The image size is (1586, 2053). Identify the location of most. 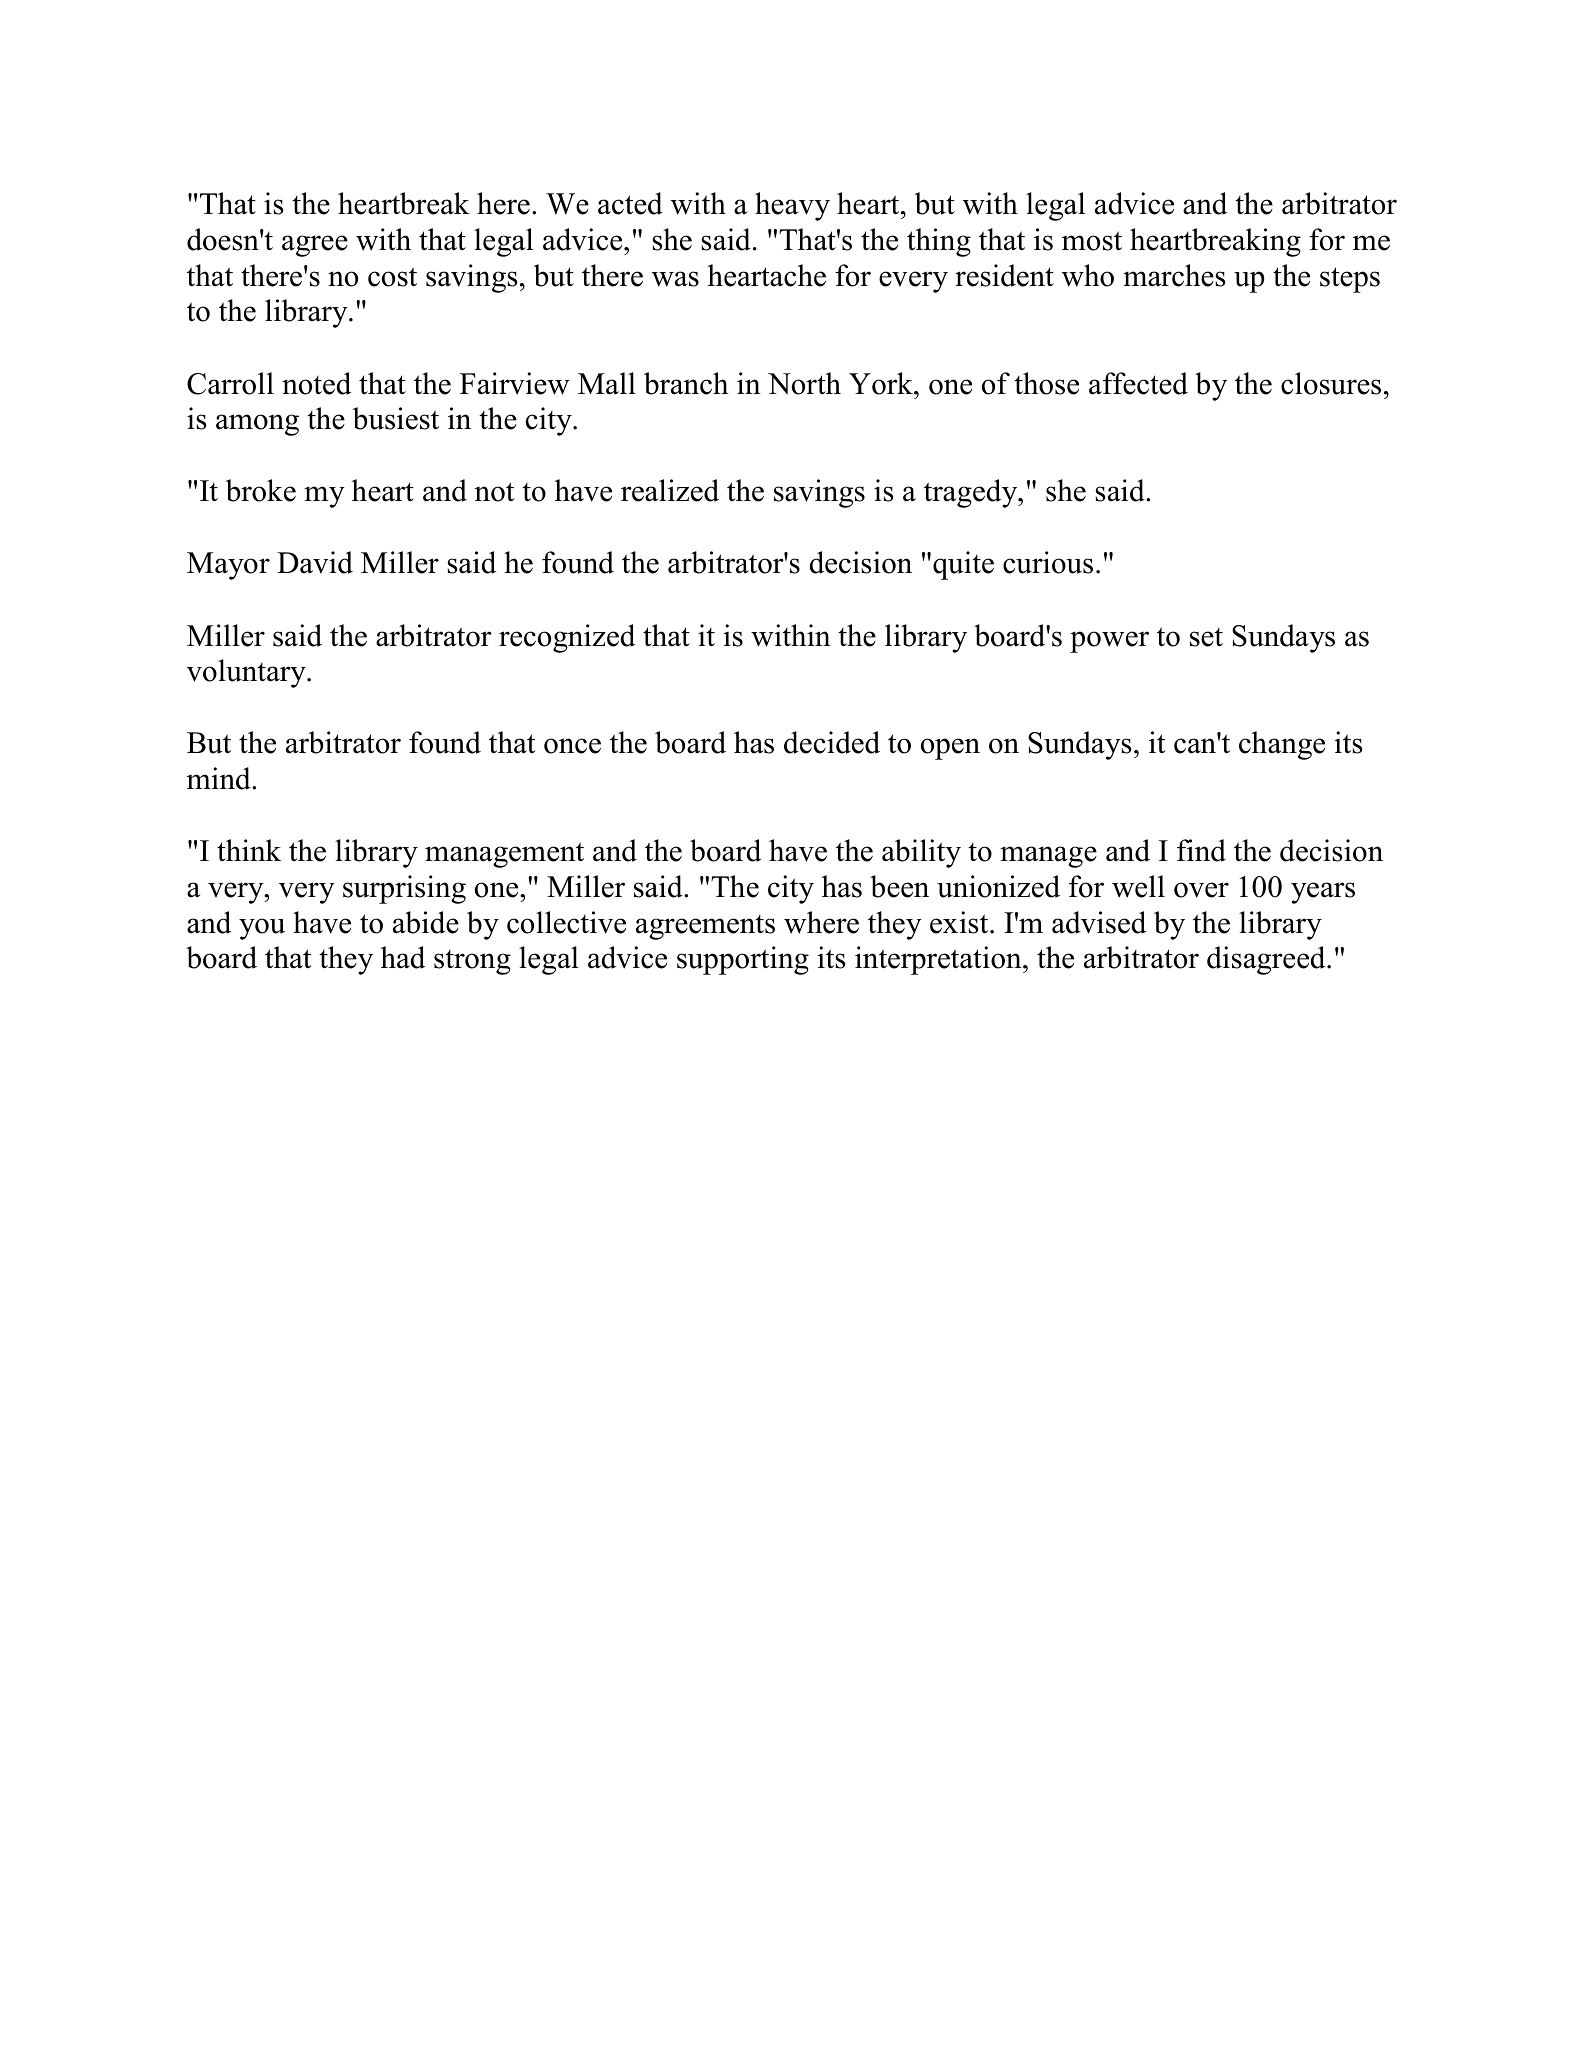
(1092, 241).
